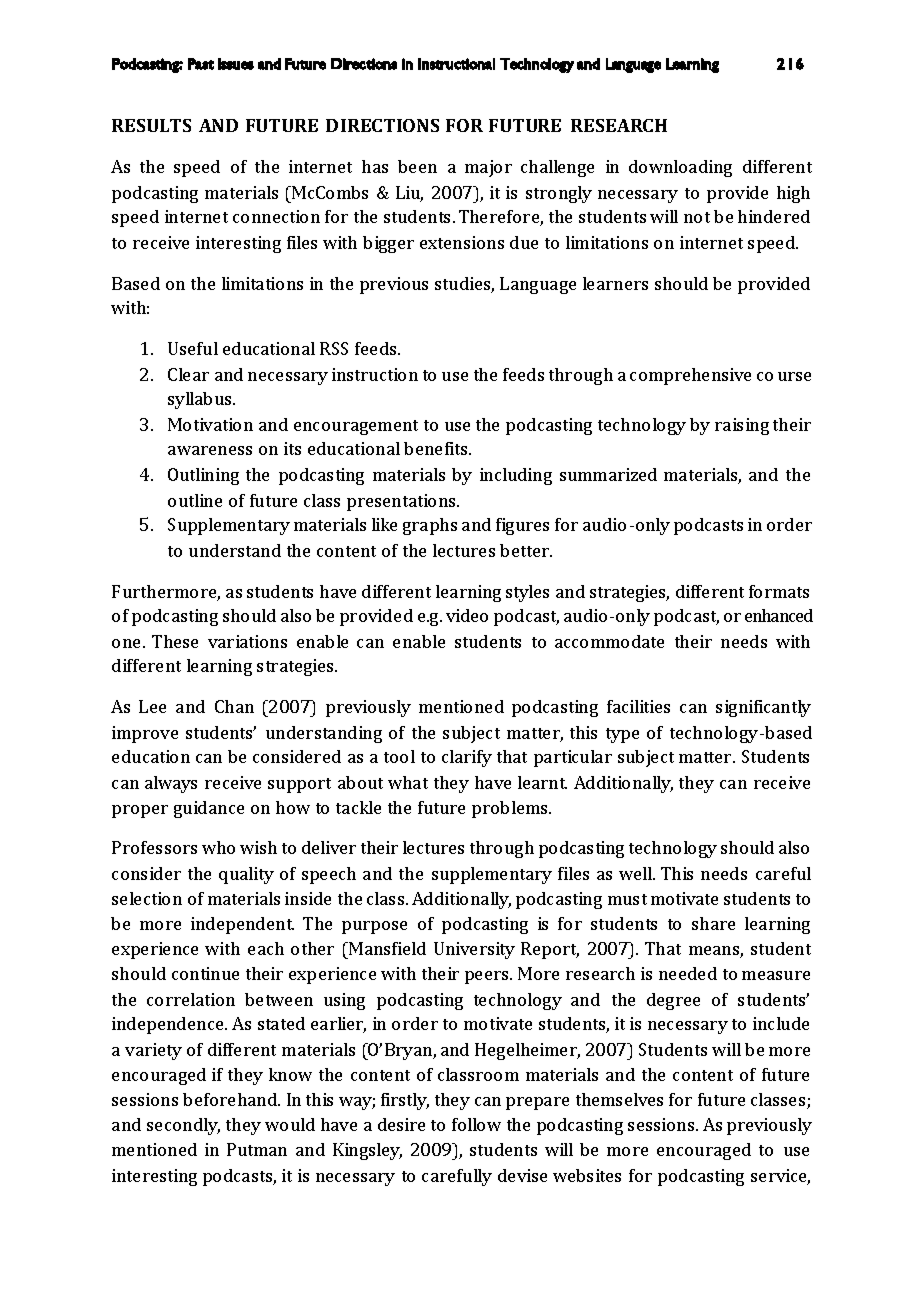  Describe the element at coordinates (210, 450) in the image. I see `awareness` at that location.
